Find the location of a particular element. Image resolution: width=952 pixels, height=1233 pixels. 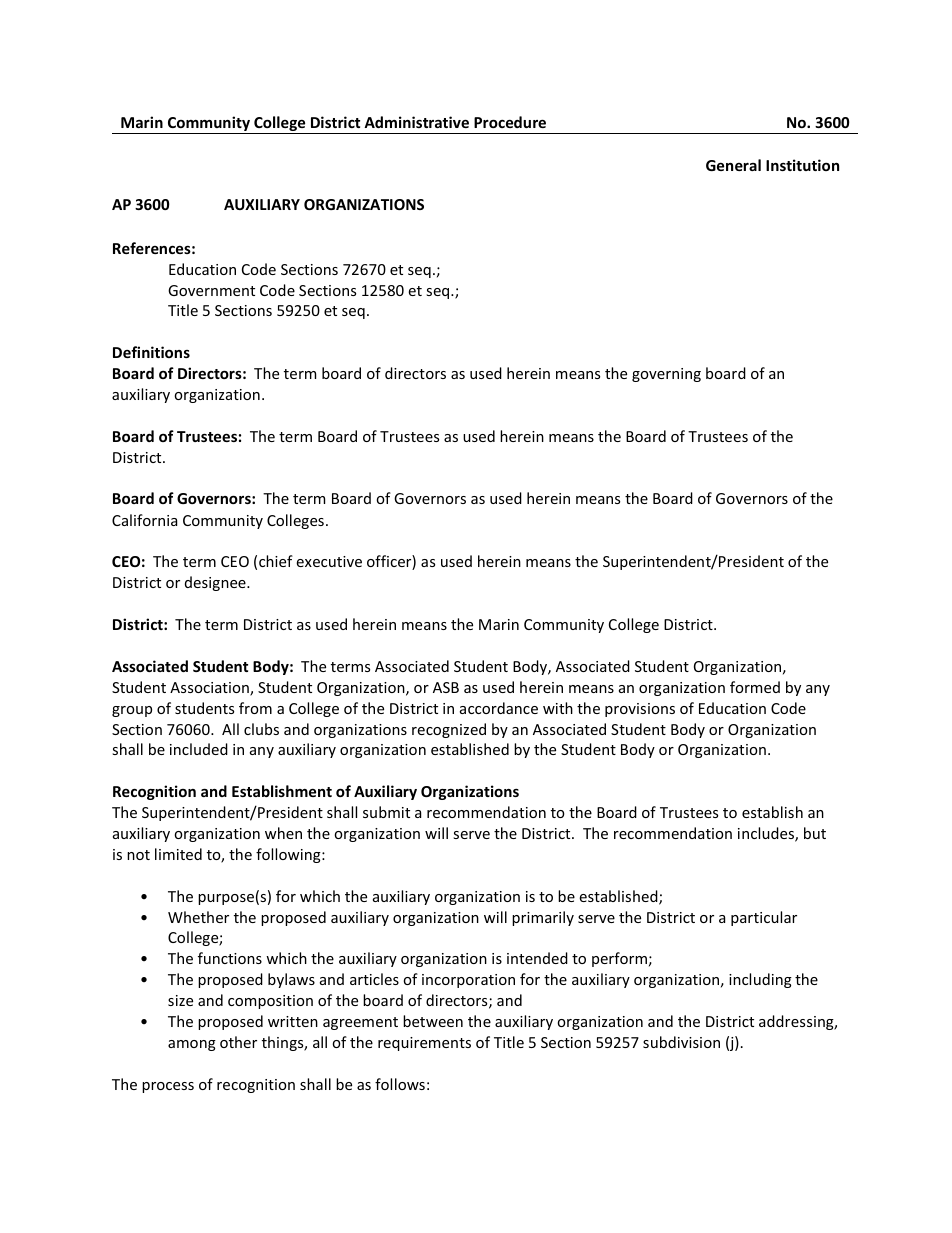

limited is located at coordinates (178, 854).
